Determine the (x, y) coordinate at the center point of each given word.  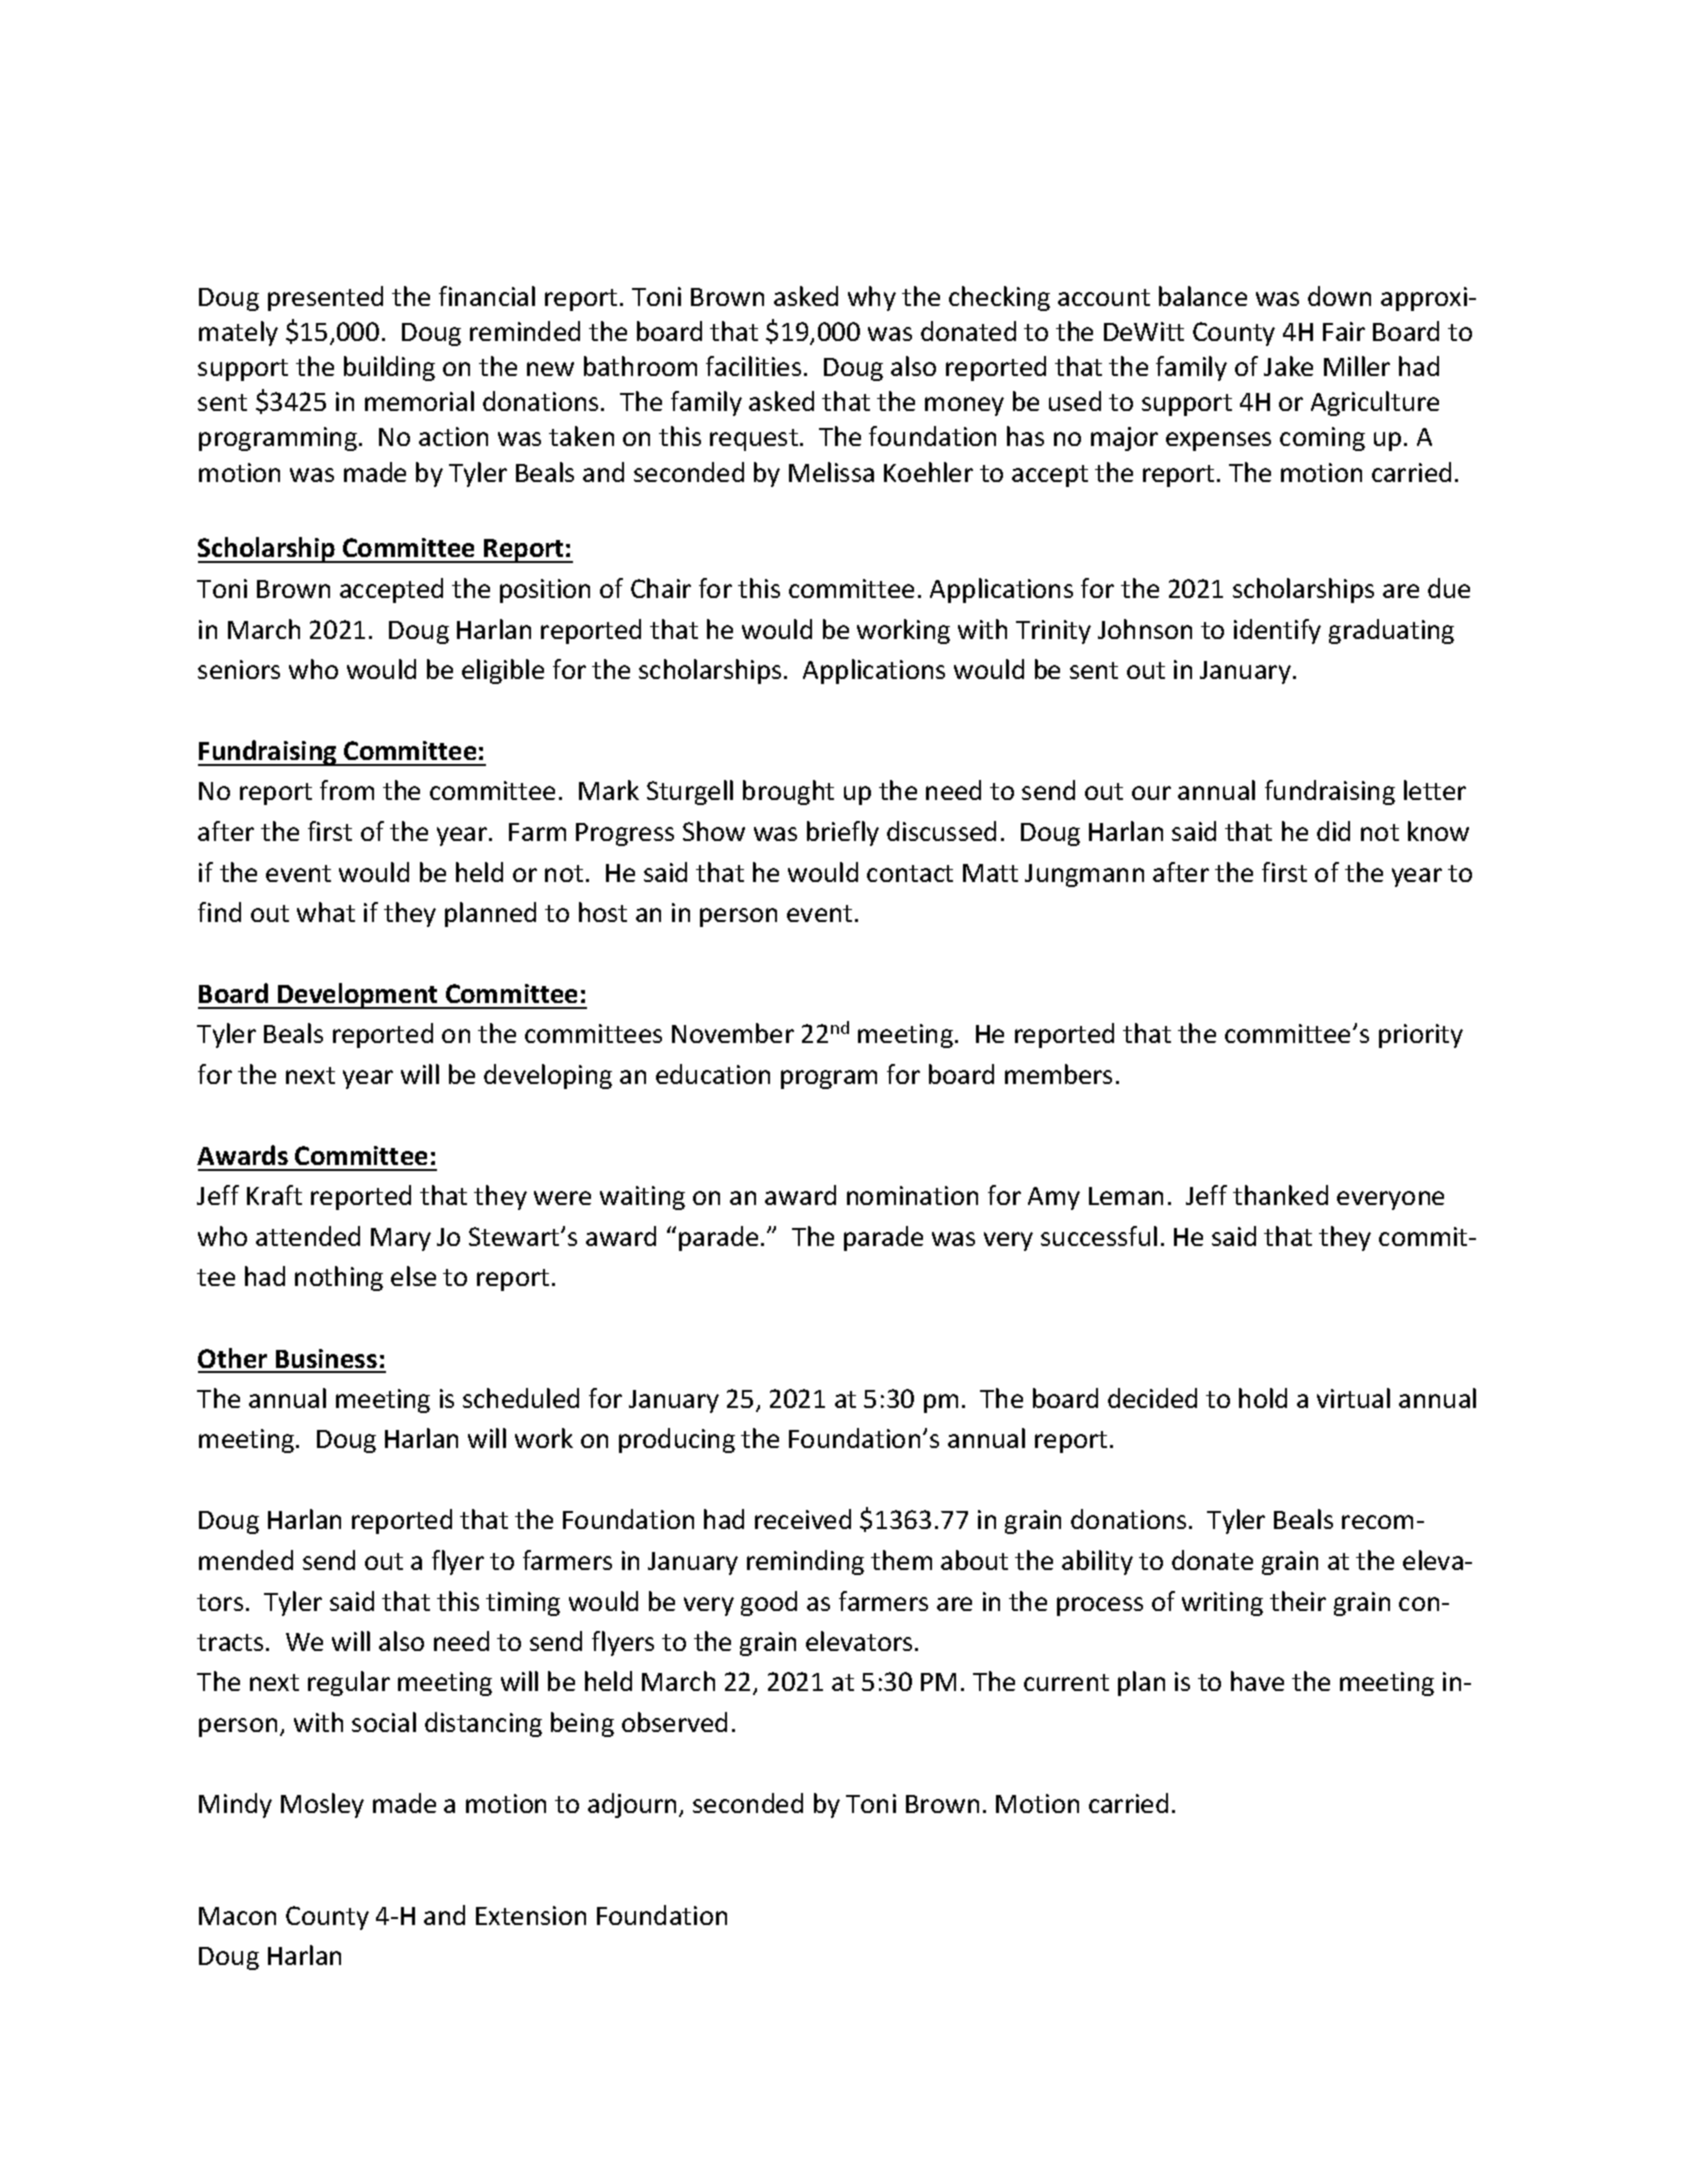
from (347, 790)
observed (674, 1722)
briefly (843, 833)
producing (677, 1440)
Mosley (322, 1805)
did (1333, 831)
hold (1263, 1398)
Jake (1288, 366)
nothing (339, 1278)
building (389, 368)
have (1257, 1681)
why (872, 298)
